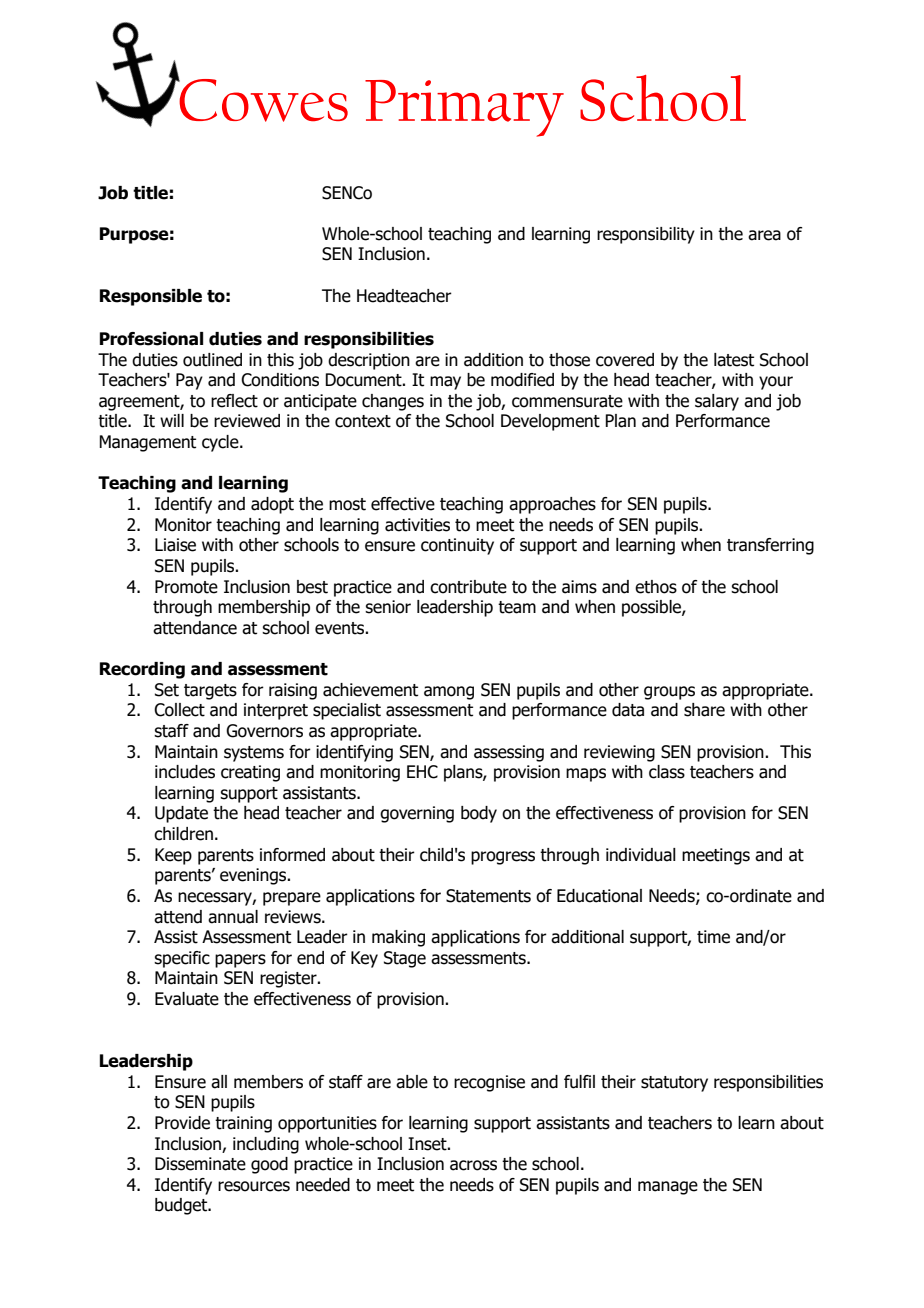 The height and width of the screenshot is (1308, 924). I want to click on Statements, so click(488, 896).
